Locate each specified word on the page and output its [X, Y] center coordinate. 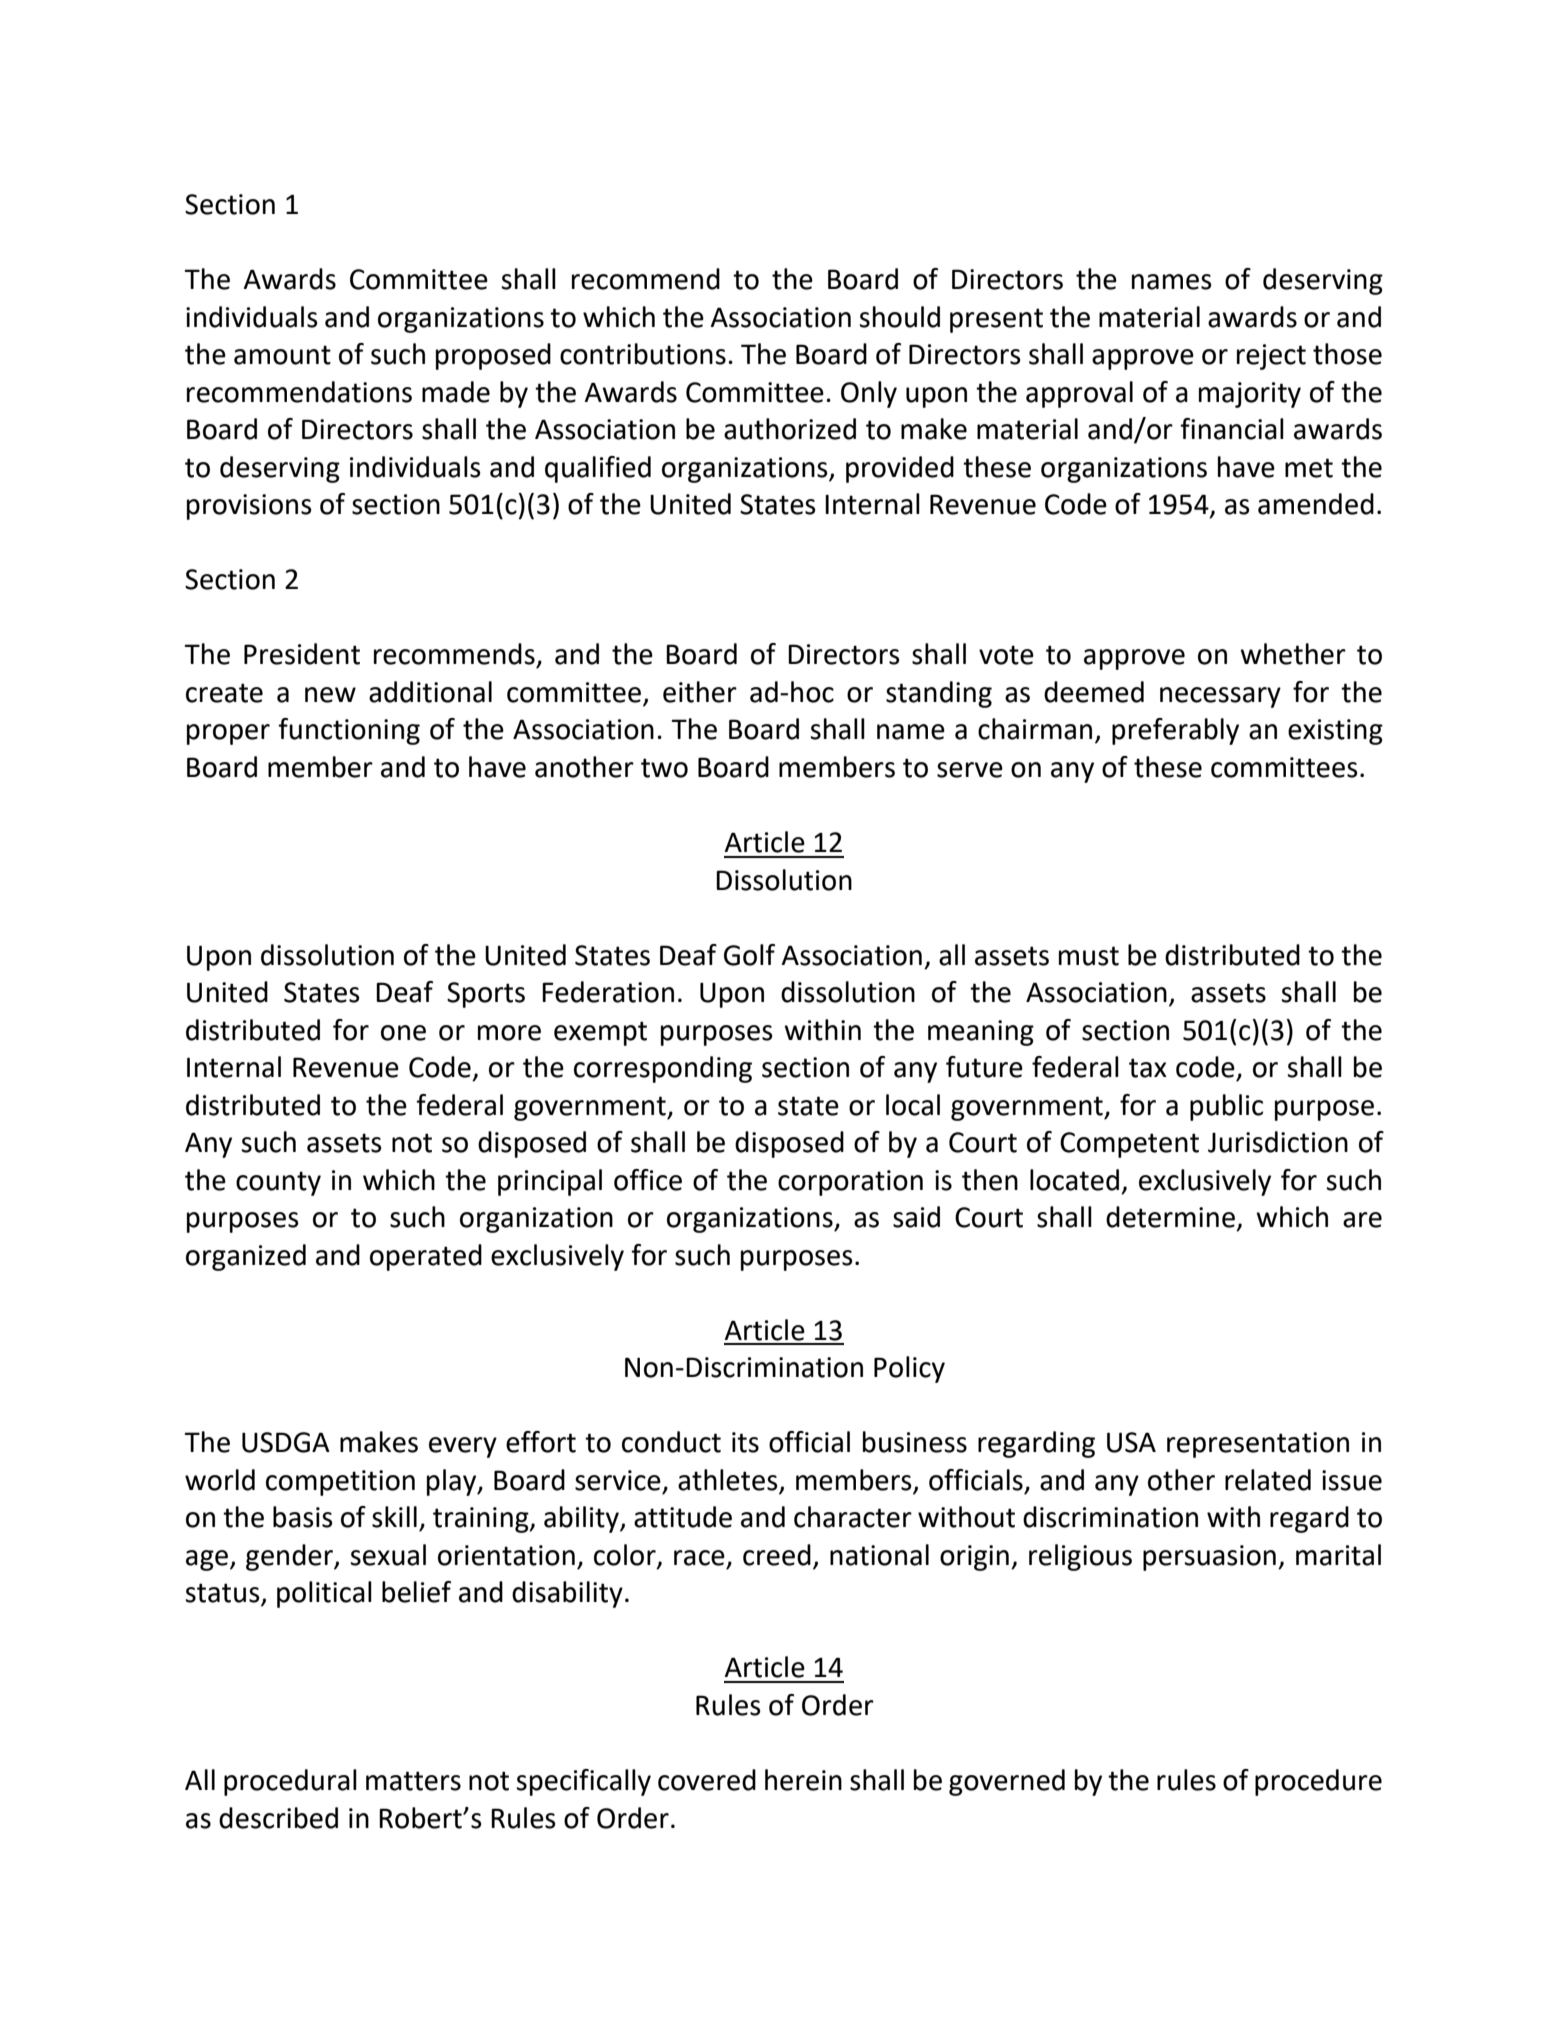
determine [1170, 1217]
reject [1271, 357]
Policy [909, 1369]
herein [803, 1780]
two [664, 768]
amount [282, 355]
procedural [290, 1782]
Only [869, 394]
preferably [1175, 731]
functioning [349, 731]
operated [426, 1257]
